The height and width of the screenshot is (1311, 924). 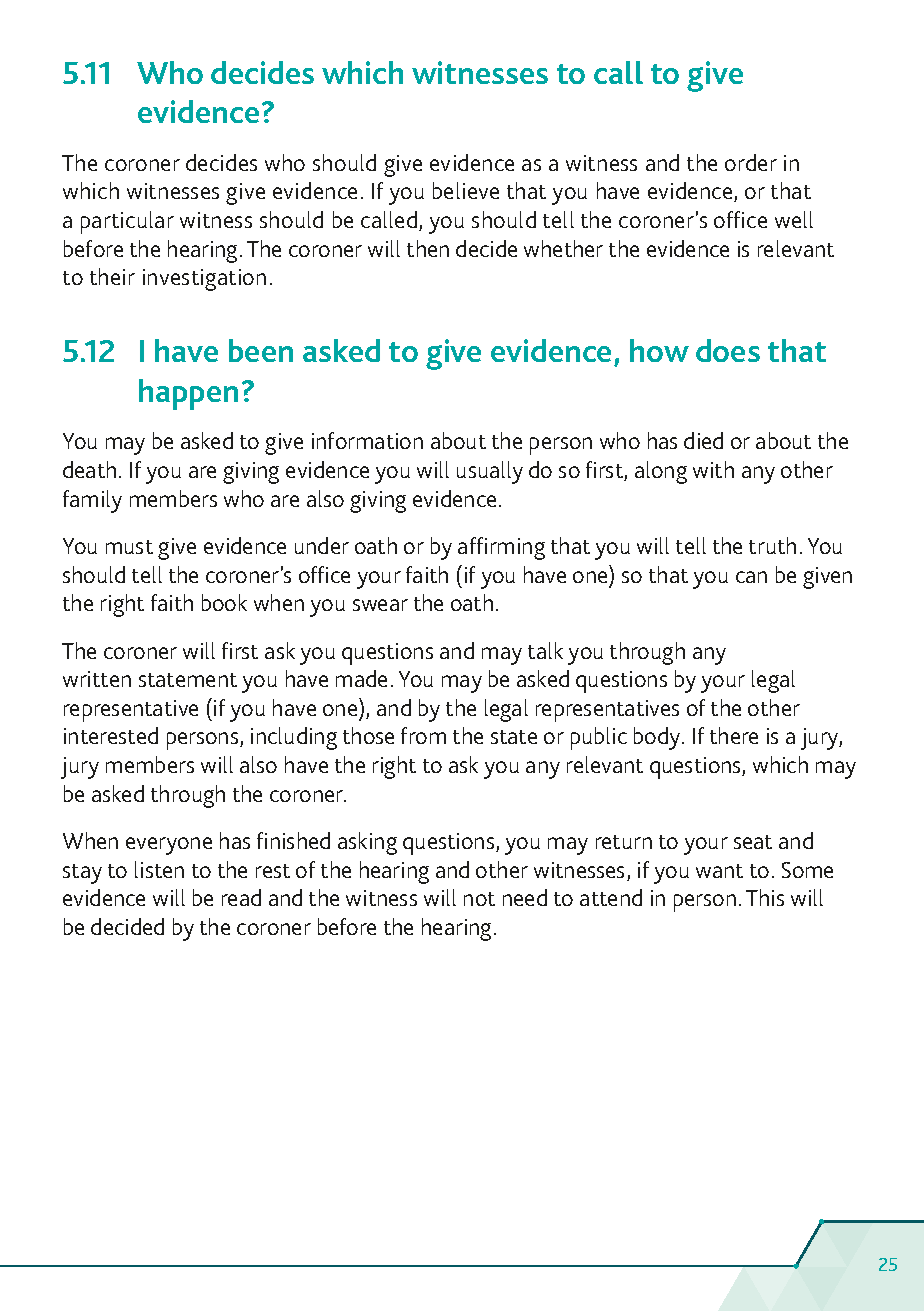 What do you see at coordinates (751, 577) in the screenshot?
I see `can` at bounding box center [751, 577].
